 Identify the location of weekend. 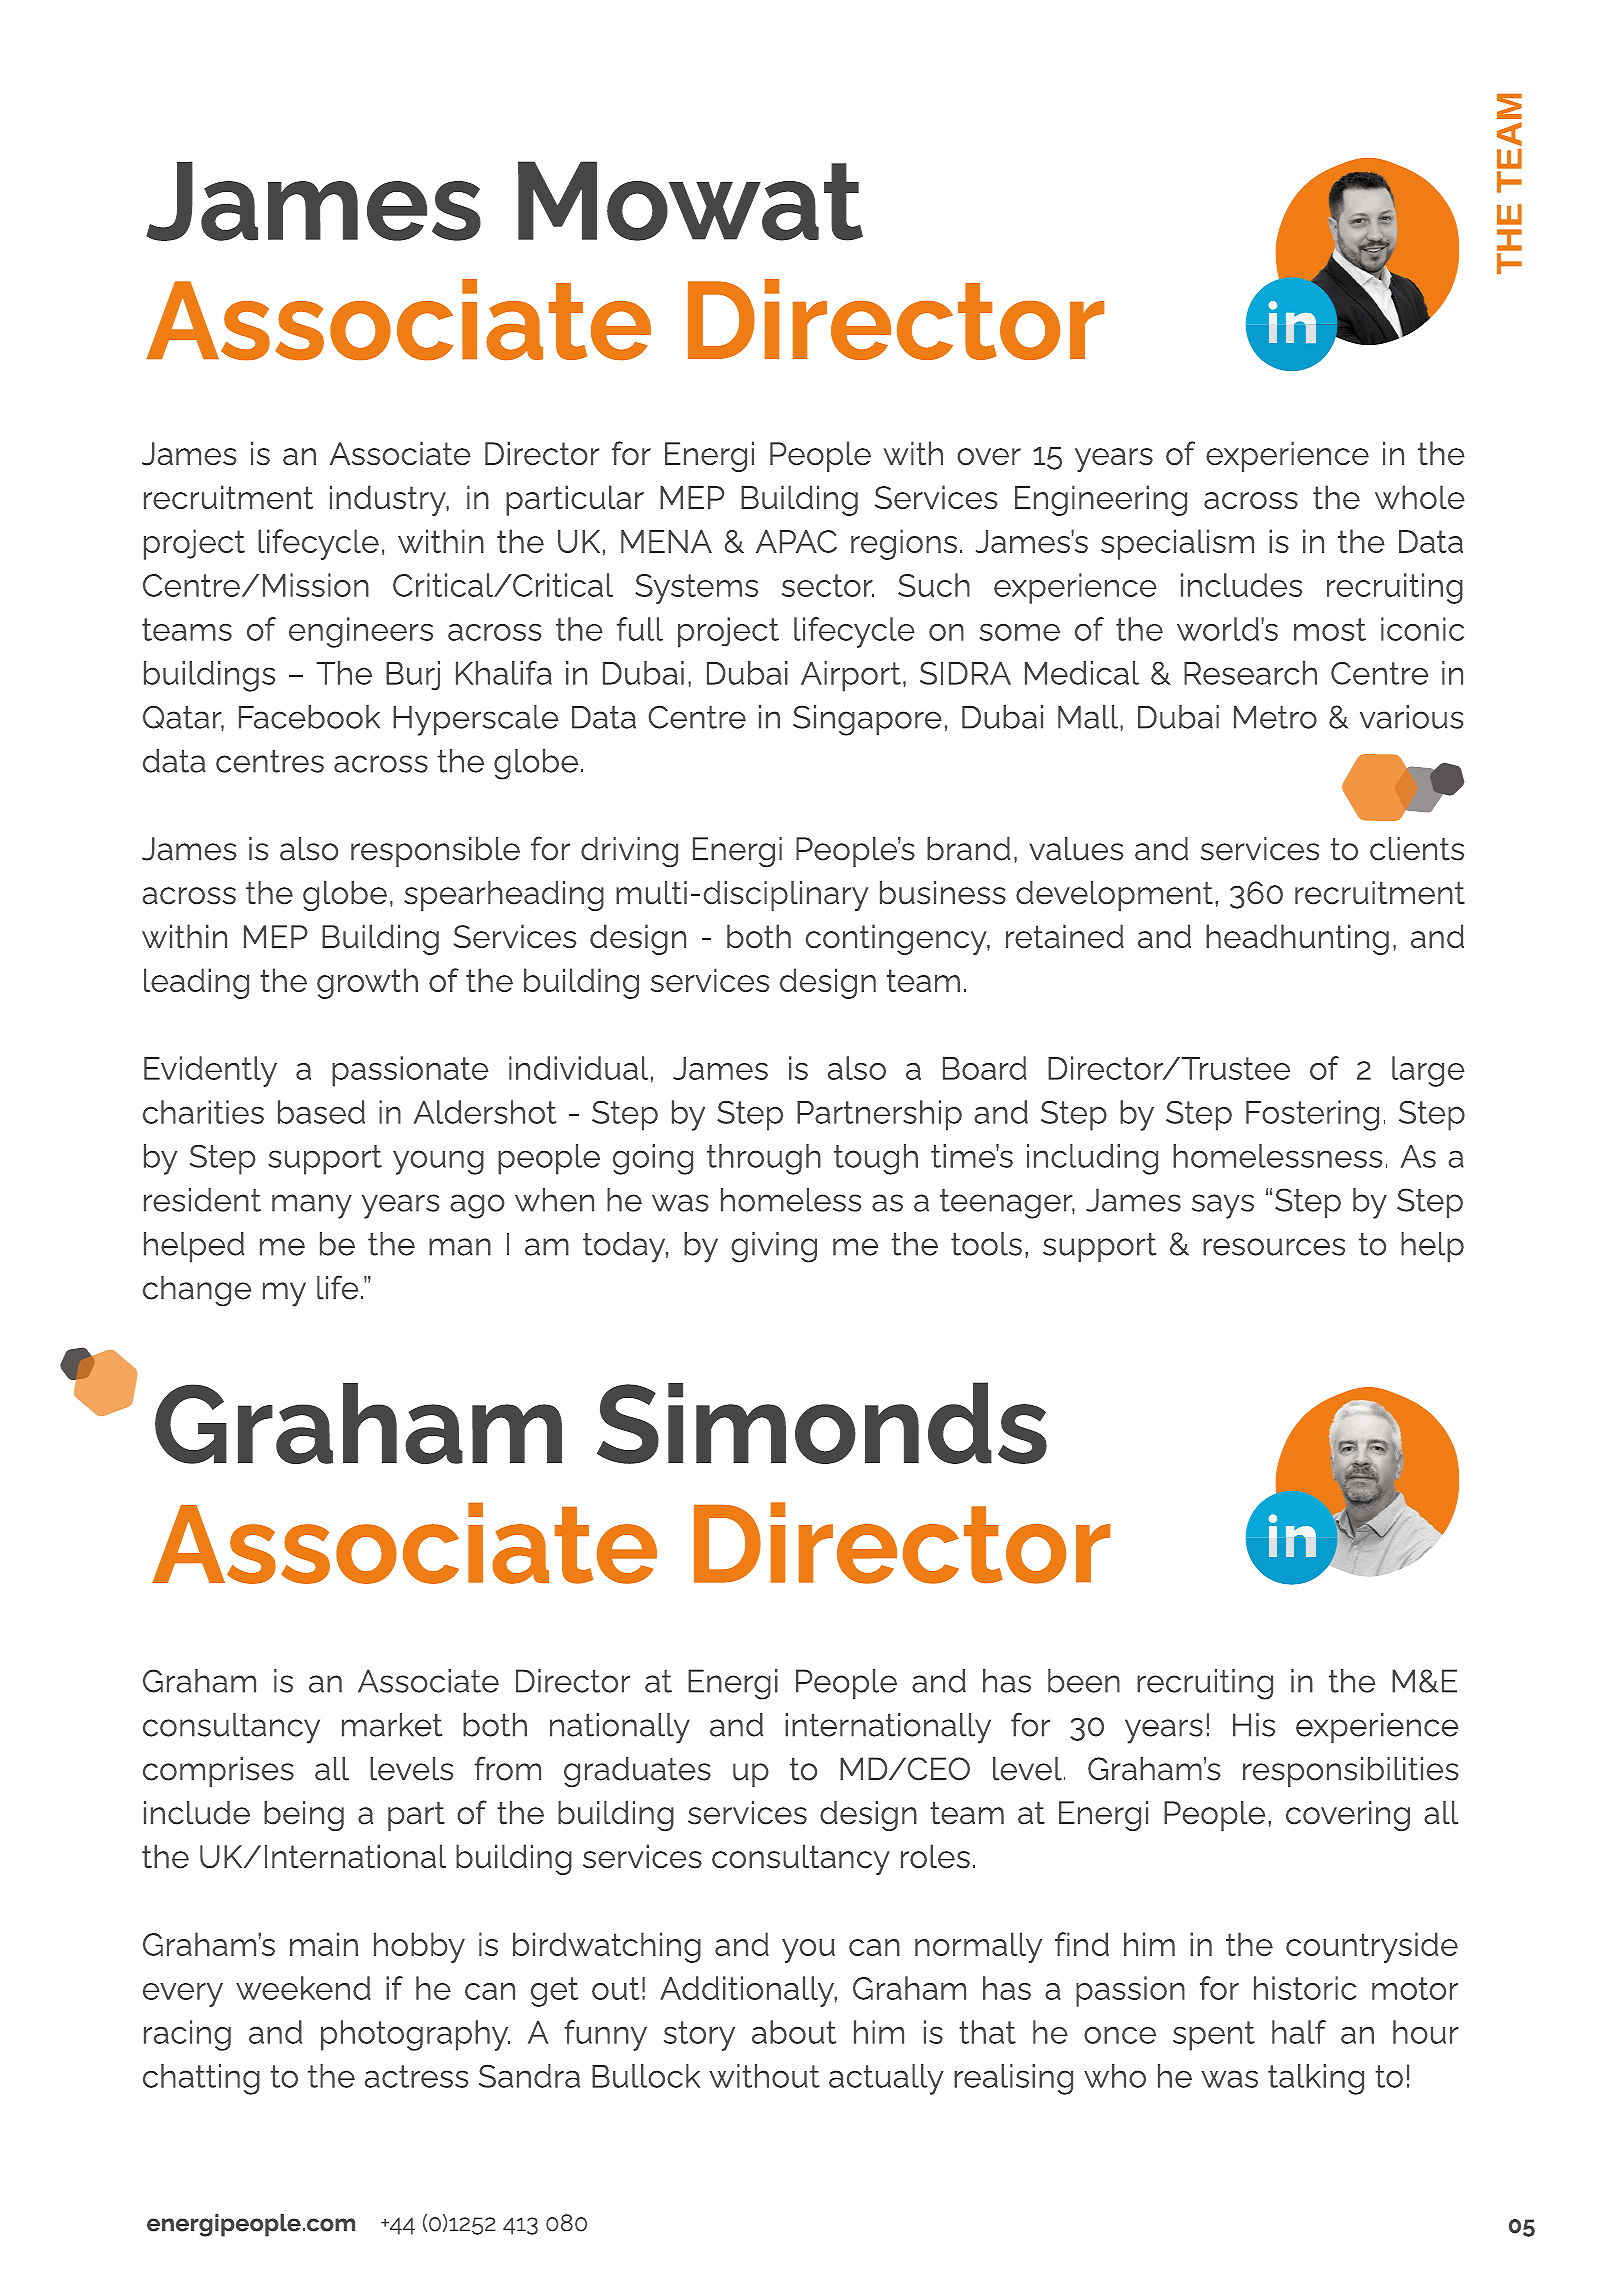
(303, 1988).
